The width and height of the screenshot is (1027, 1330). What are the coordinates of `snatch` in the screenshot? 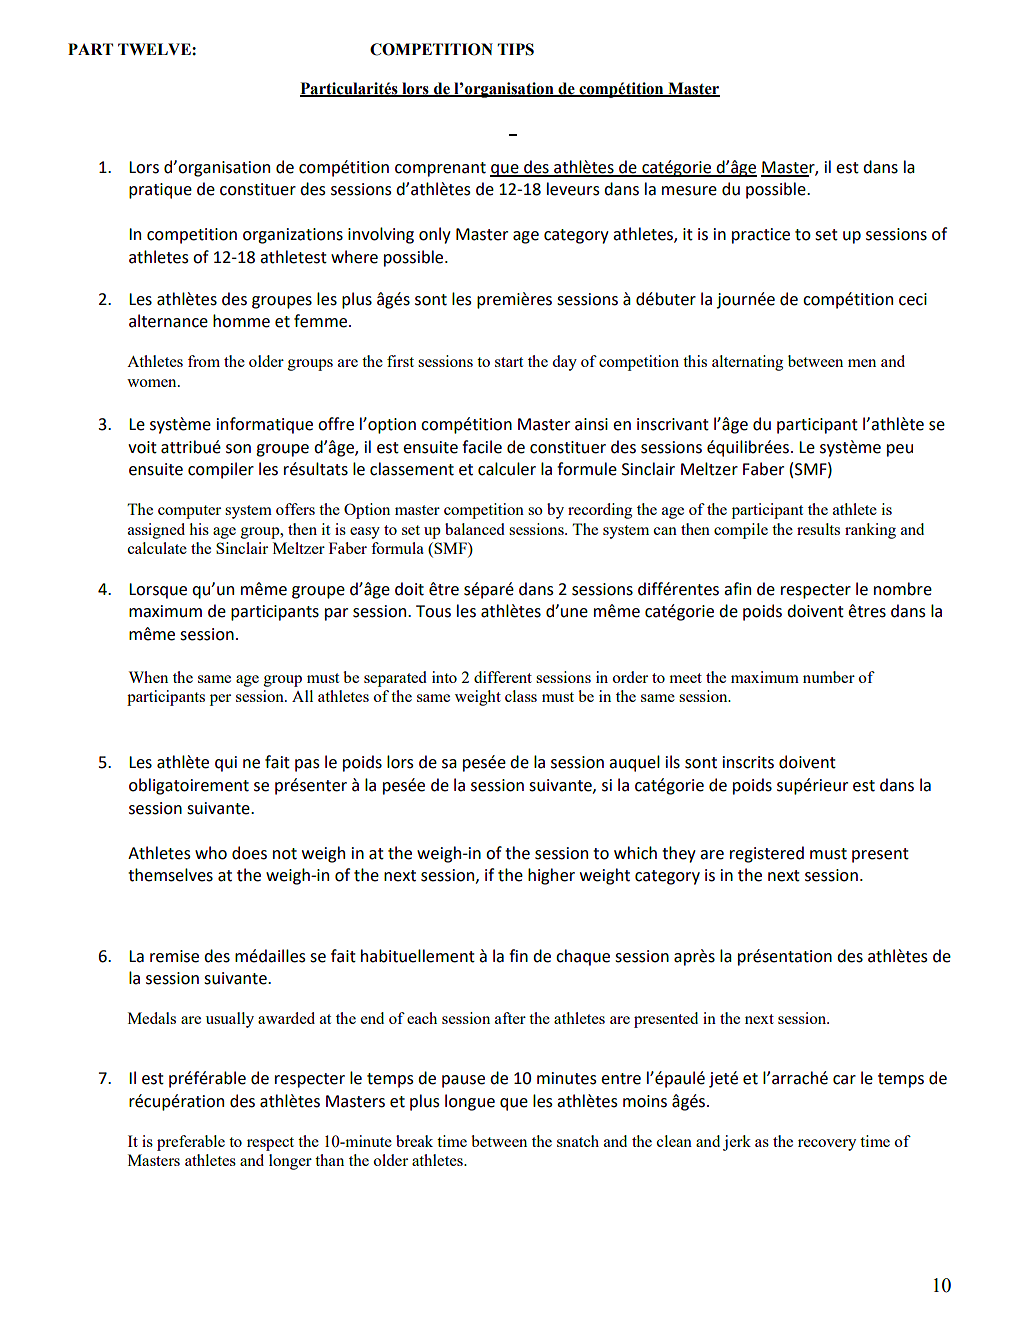 It's located at (578, 1141).
